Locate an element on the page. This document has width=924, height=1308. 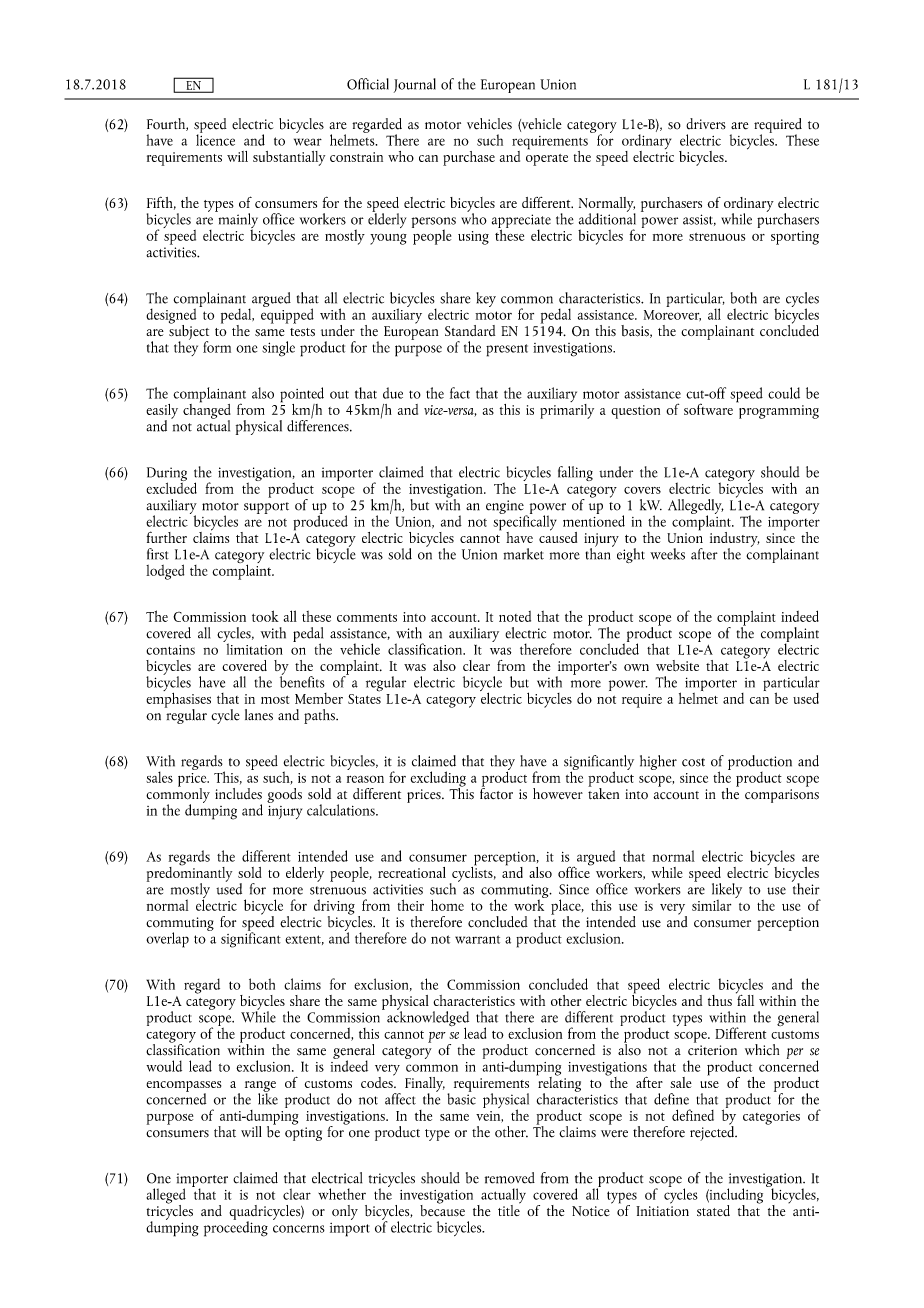
limitation is located at coordinates (253, 648).
